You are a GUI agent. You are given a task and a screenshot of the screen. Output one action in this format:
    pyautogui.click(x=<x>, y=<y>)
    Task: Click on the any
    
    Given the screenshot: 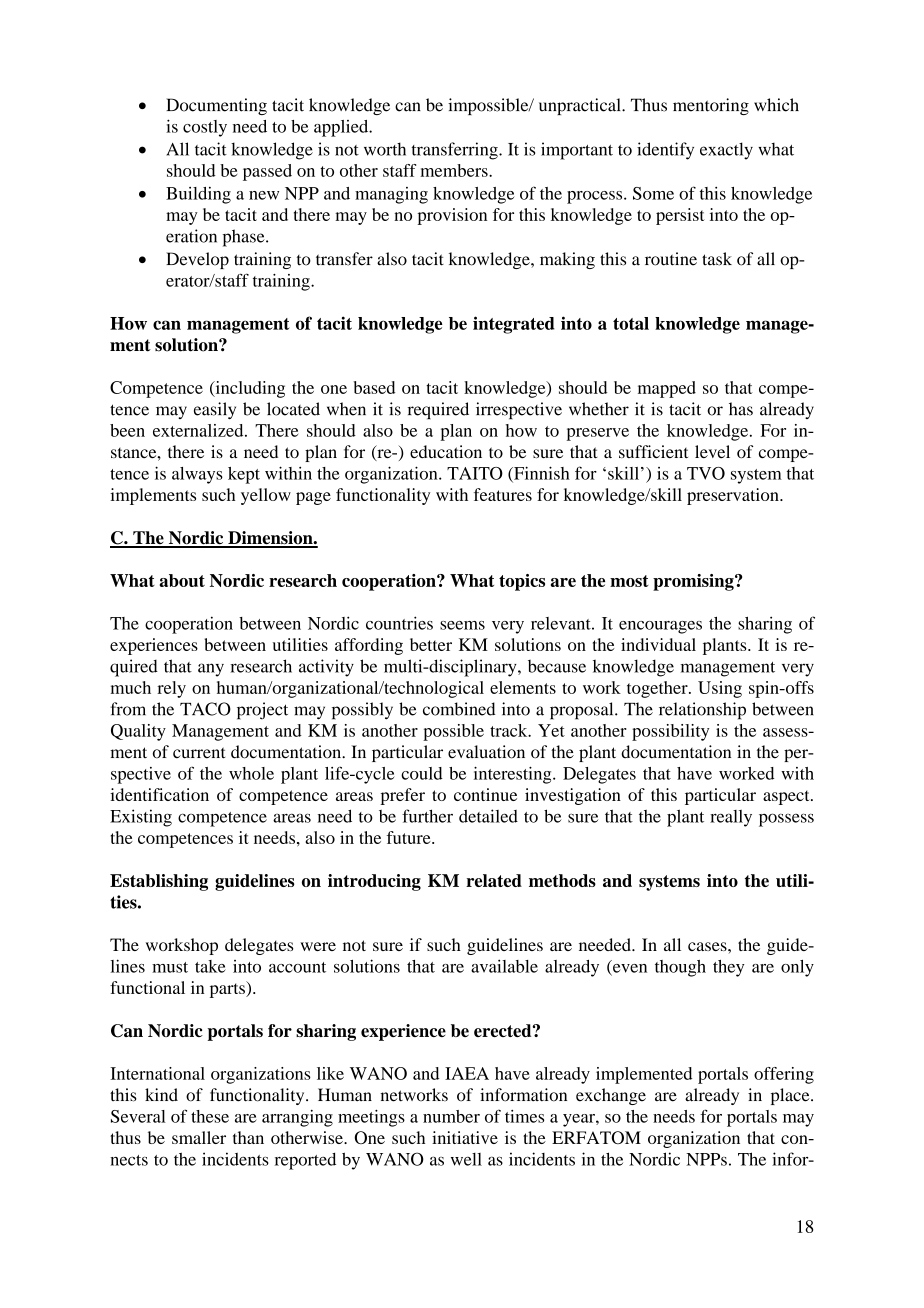 What is the action you would take?
    pyautogui.click(x=211, y=670)
